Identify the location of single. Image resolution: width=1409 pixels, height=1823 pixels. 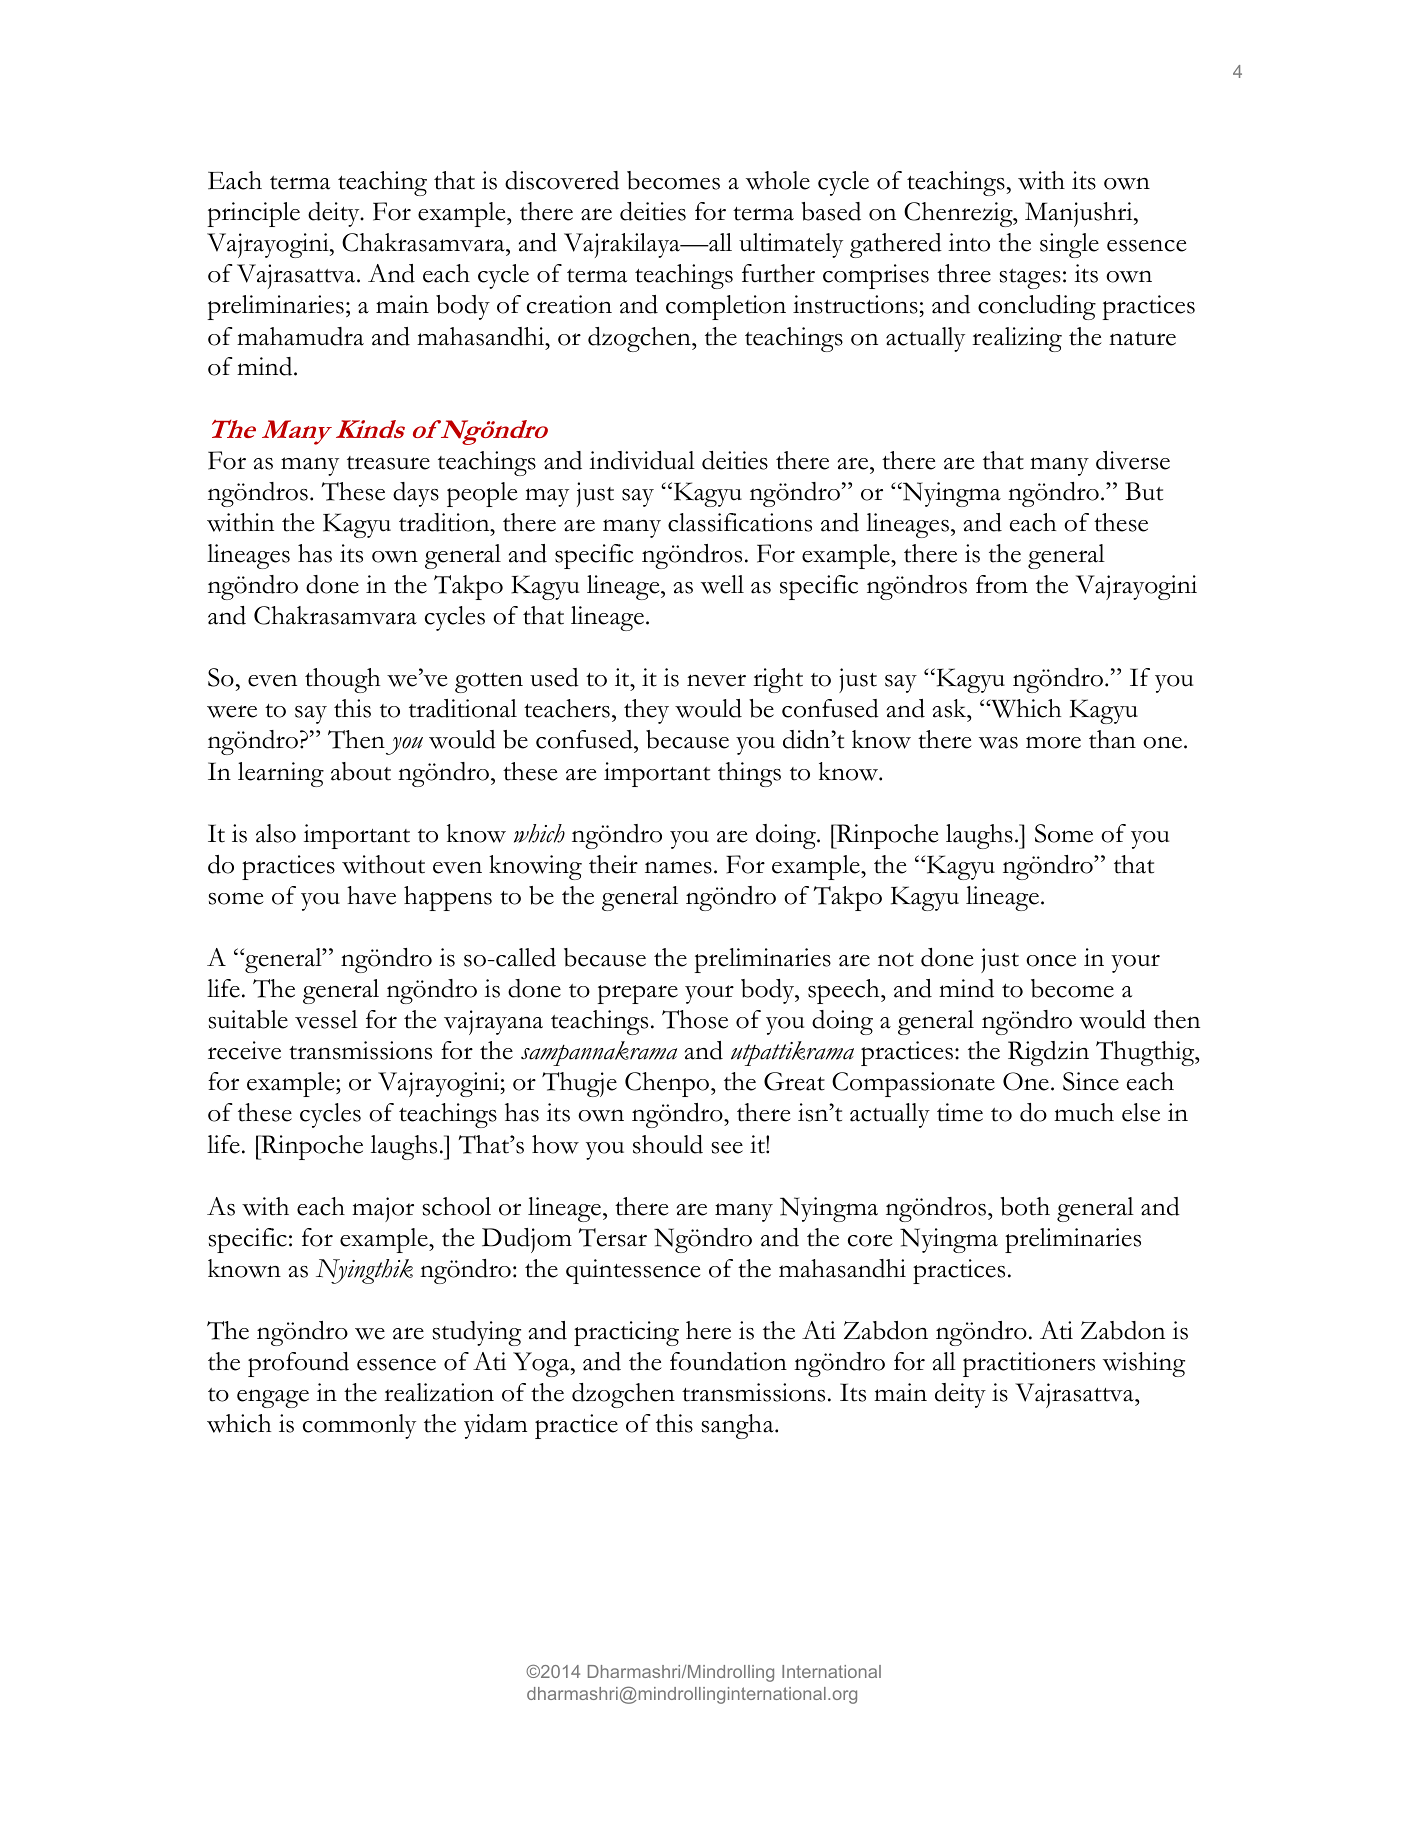
(1069, 245).
